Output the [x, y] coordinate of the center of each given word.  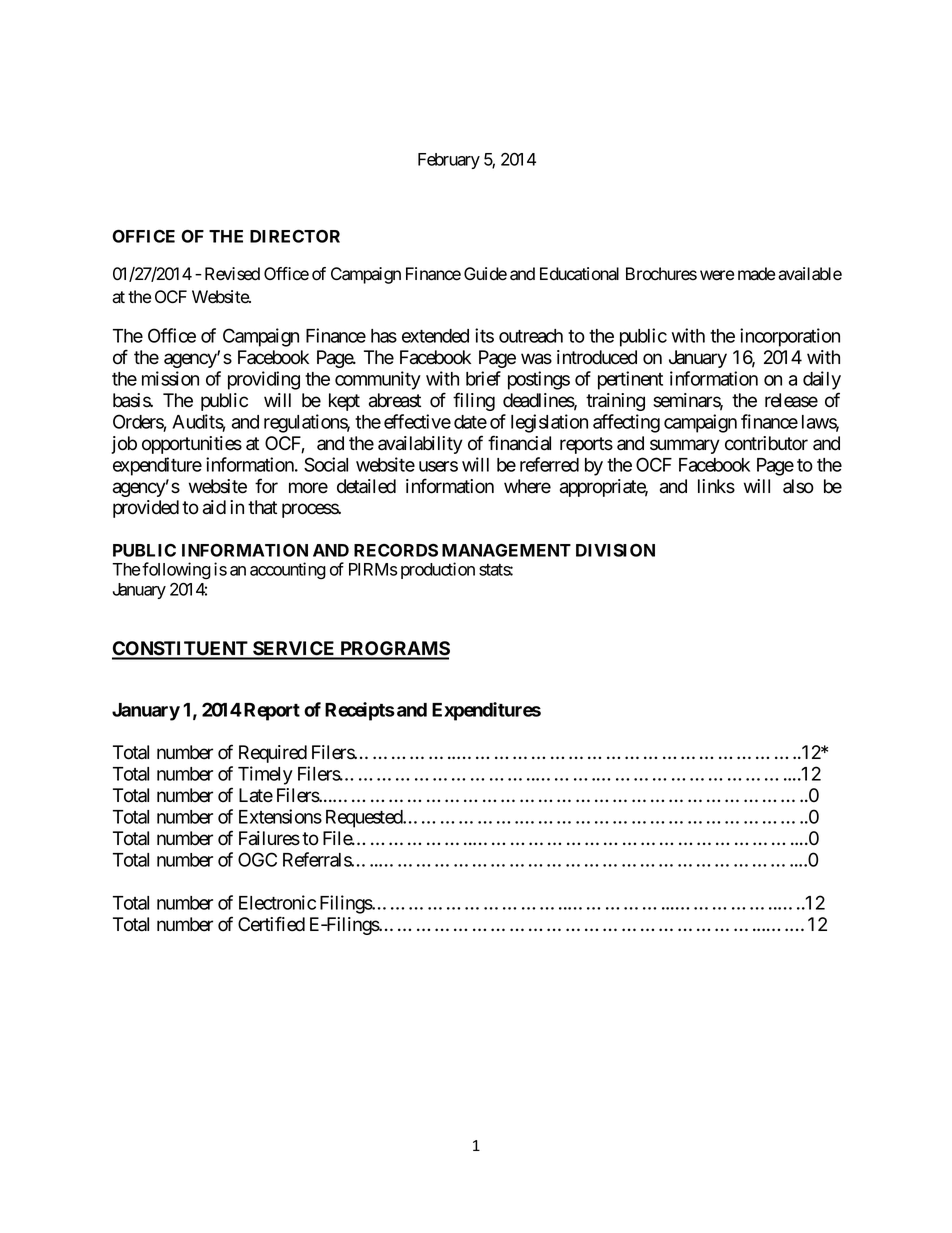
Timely [265, 775]
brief [483, 378]
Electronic [277, 902]
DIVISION [615, 550]
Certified [271, 924]
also [798, 486]
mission [170, 378]
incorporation [790, 337]
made [756, 274]
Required [273, 754]
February [449, 161]
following [176, 571]
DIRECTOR [295, 236]
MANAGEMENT [506, 550]
